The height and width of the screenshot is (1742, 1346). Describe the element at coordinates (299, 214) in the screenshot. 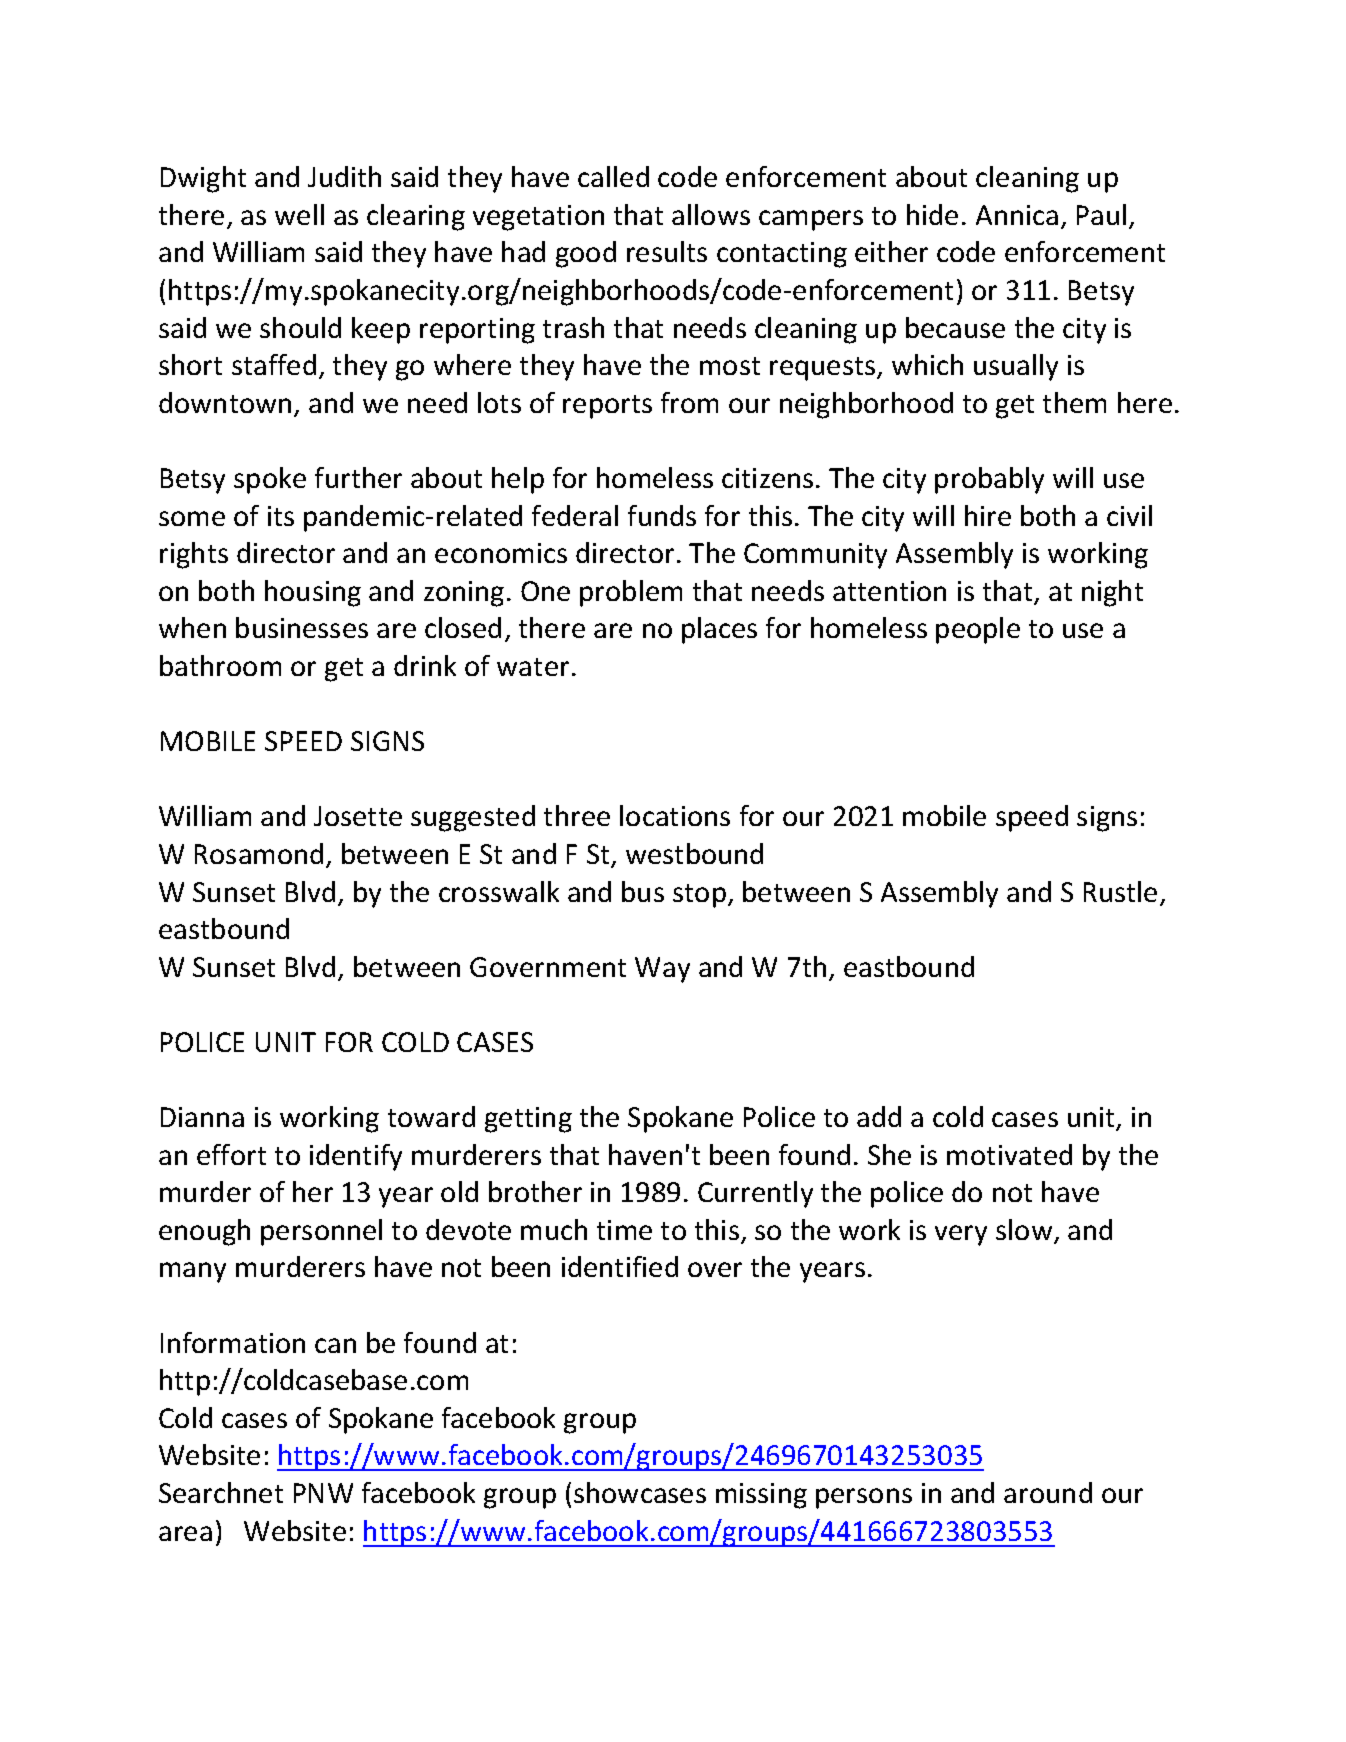

I see `well` at that location.
